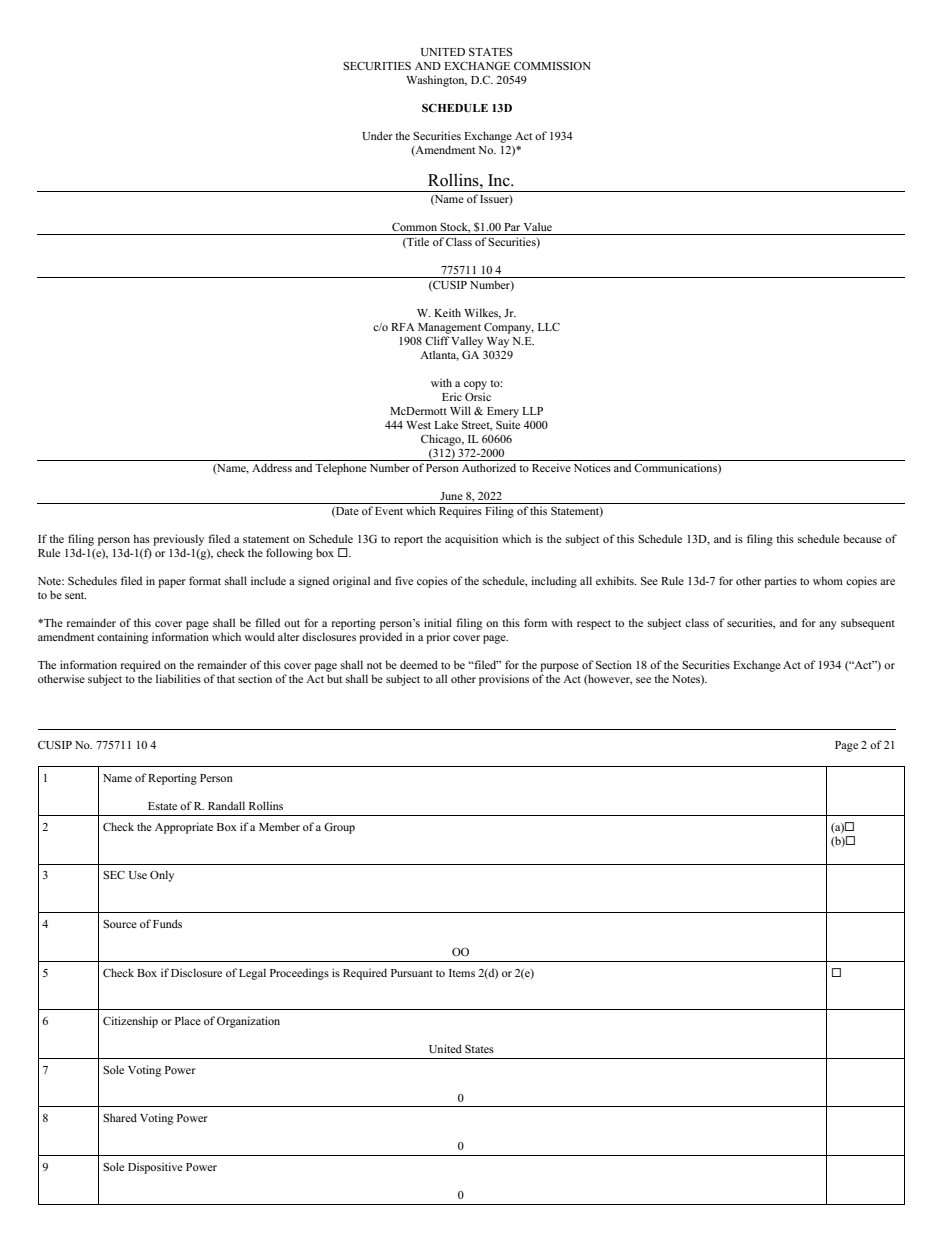  What do you see at coordinates (552, 65) in the image?
I see `COMMISSION` at bounding box center [552, 65].
